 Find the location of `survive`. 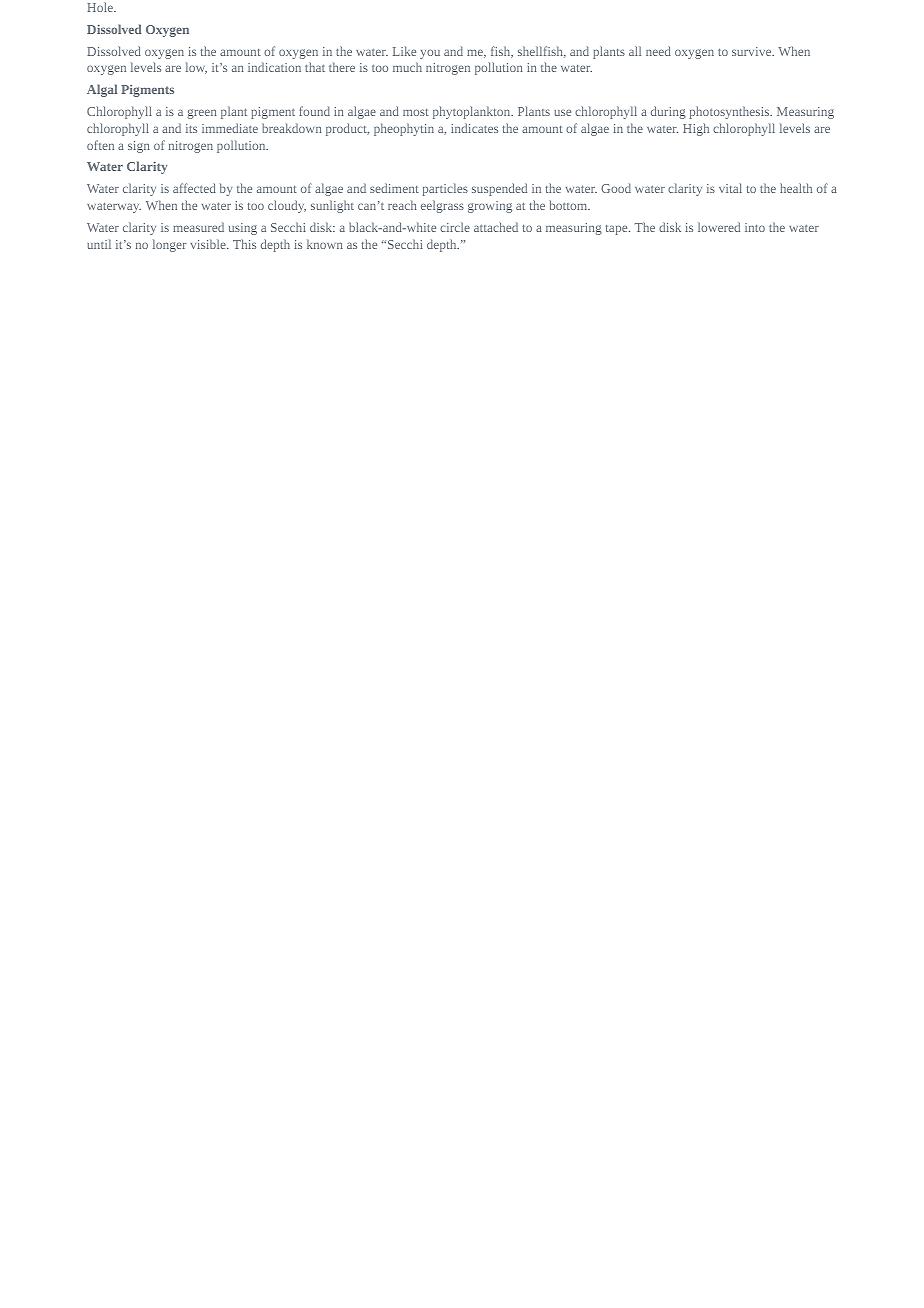

survive is located at coordinates (752, 51).
